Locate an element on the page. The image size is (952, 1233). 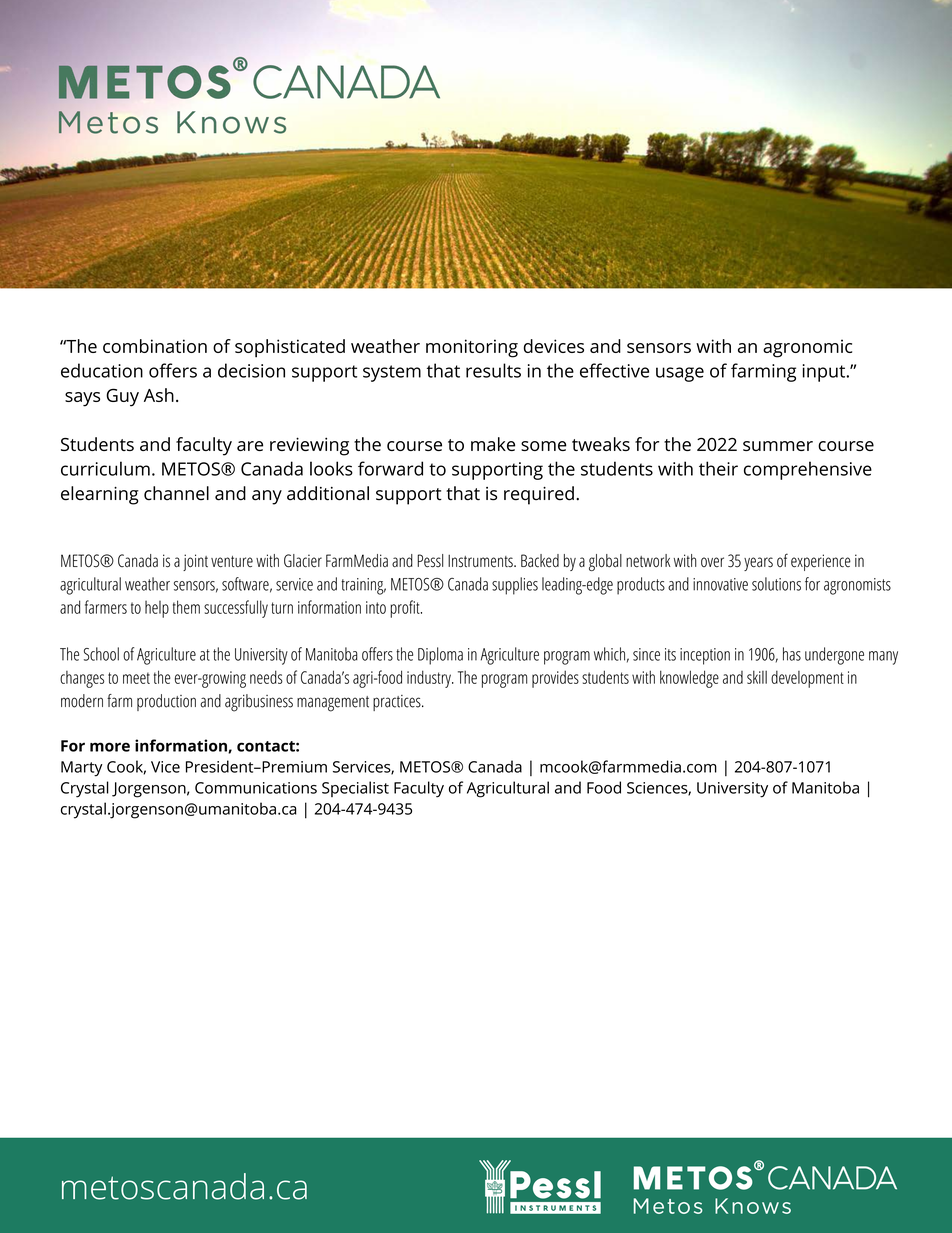
monitoring is located at coordinates (472, 348).
